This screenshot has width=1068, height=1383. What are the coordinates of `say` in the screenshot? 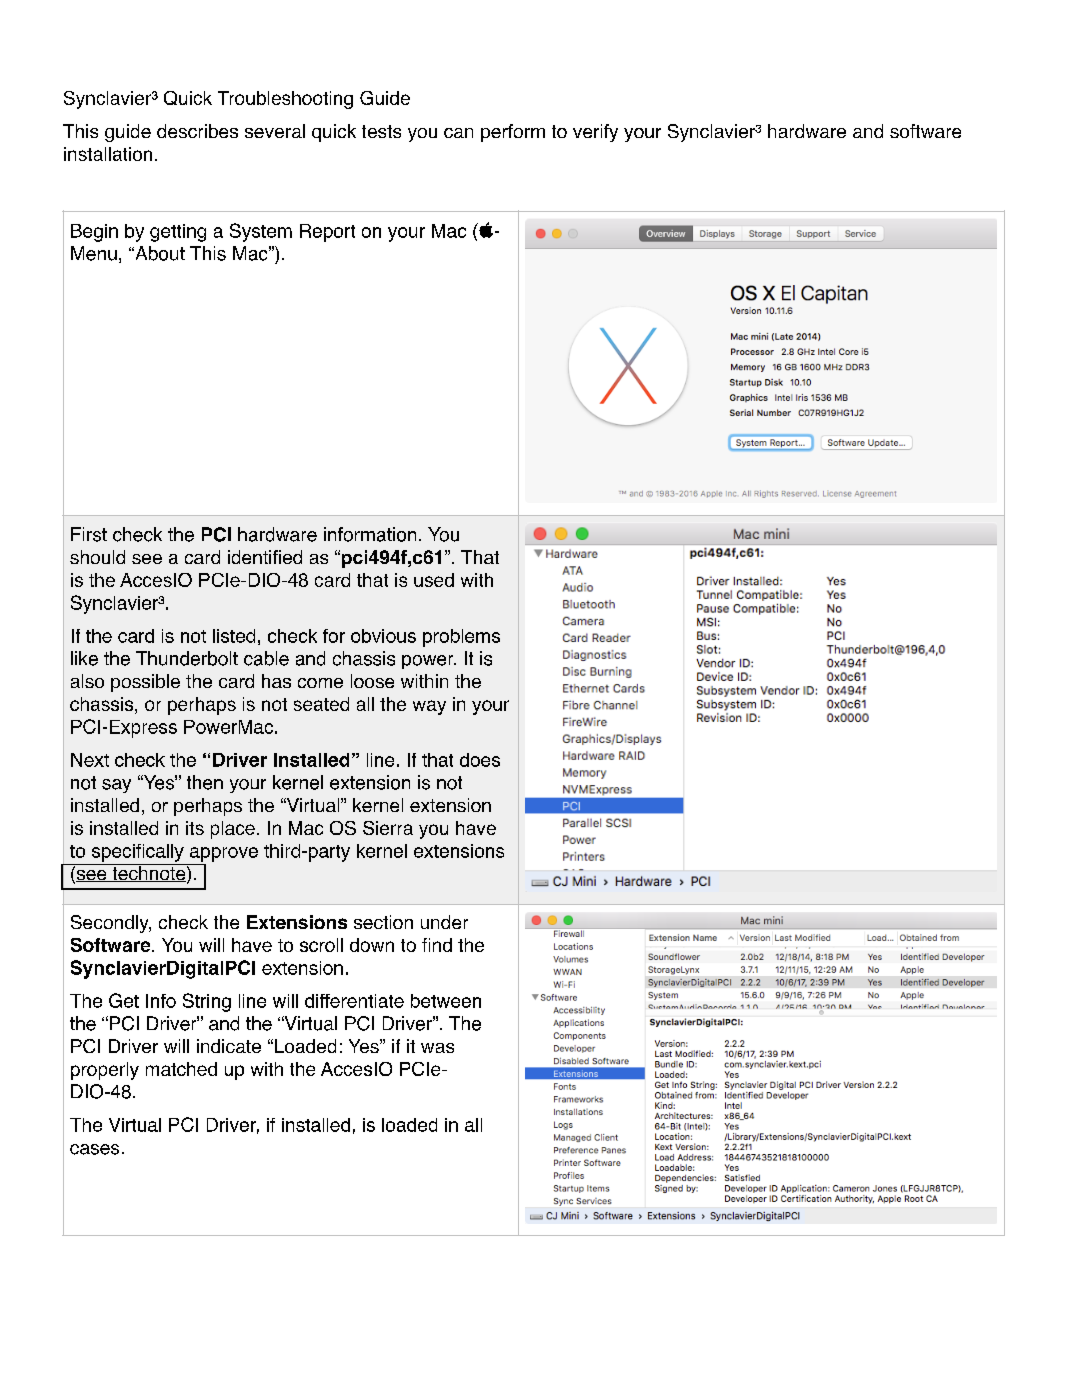 It's located at (116, 786).
